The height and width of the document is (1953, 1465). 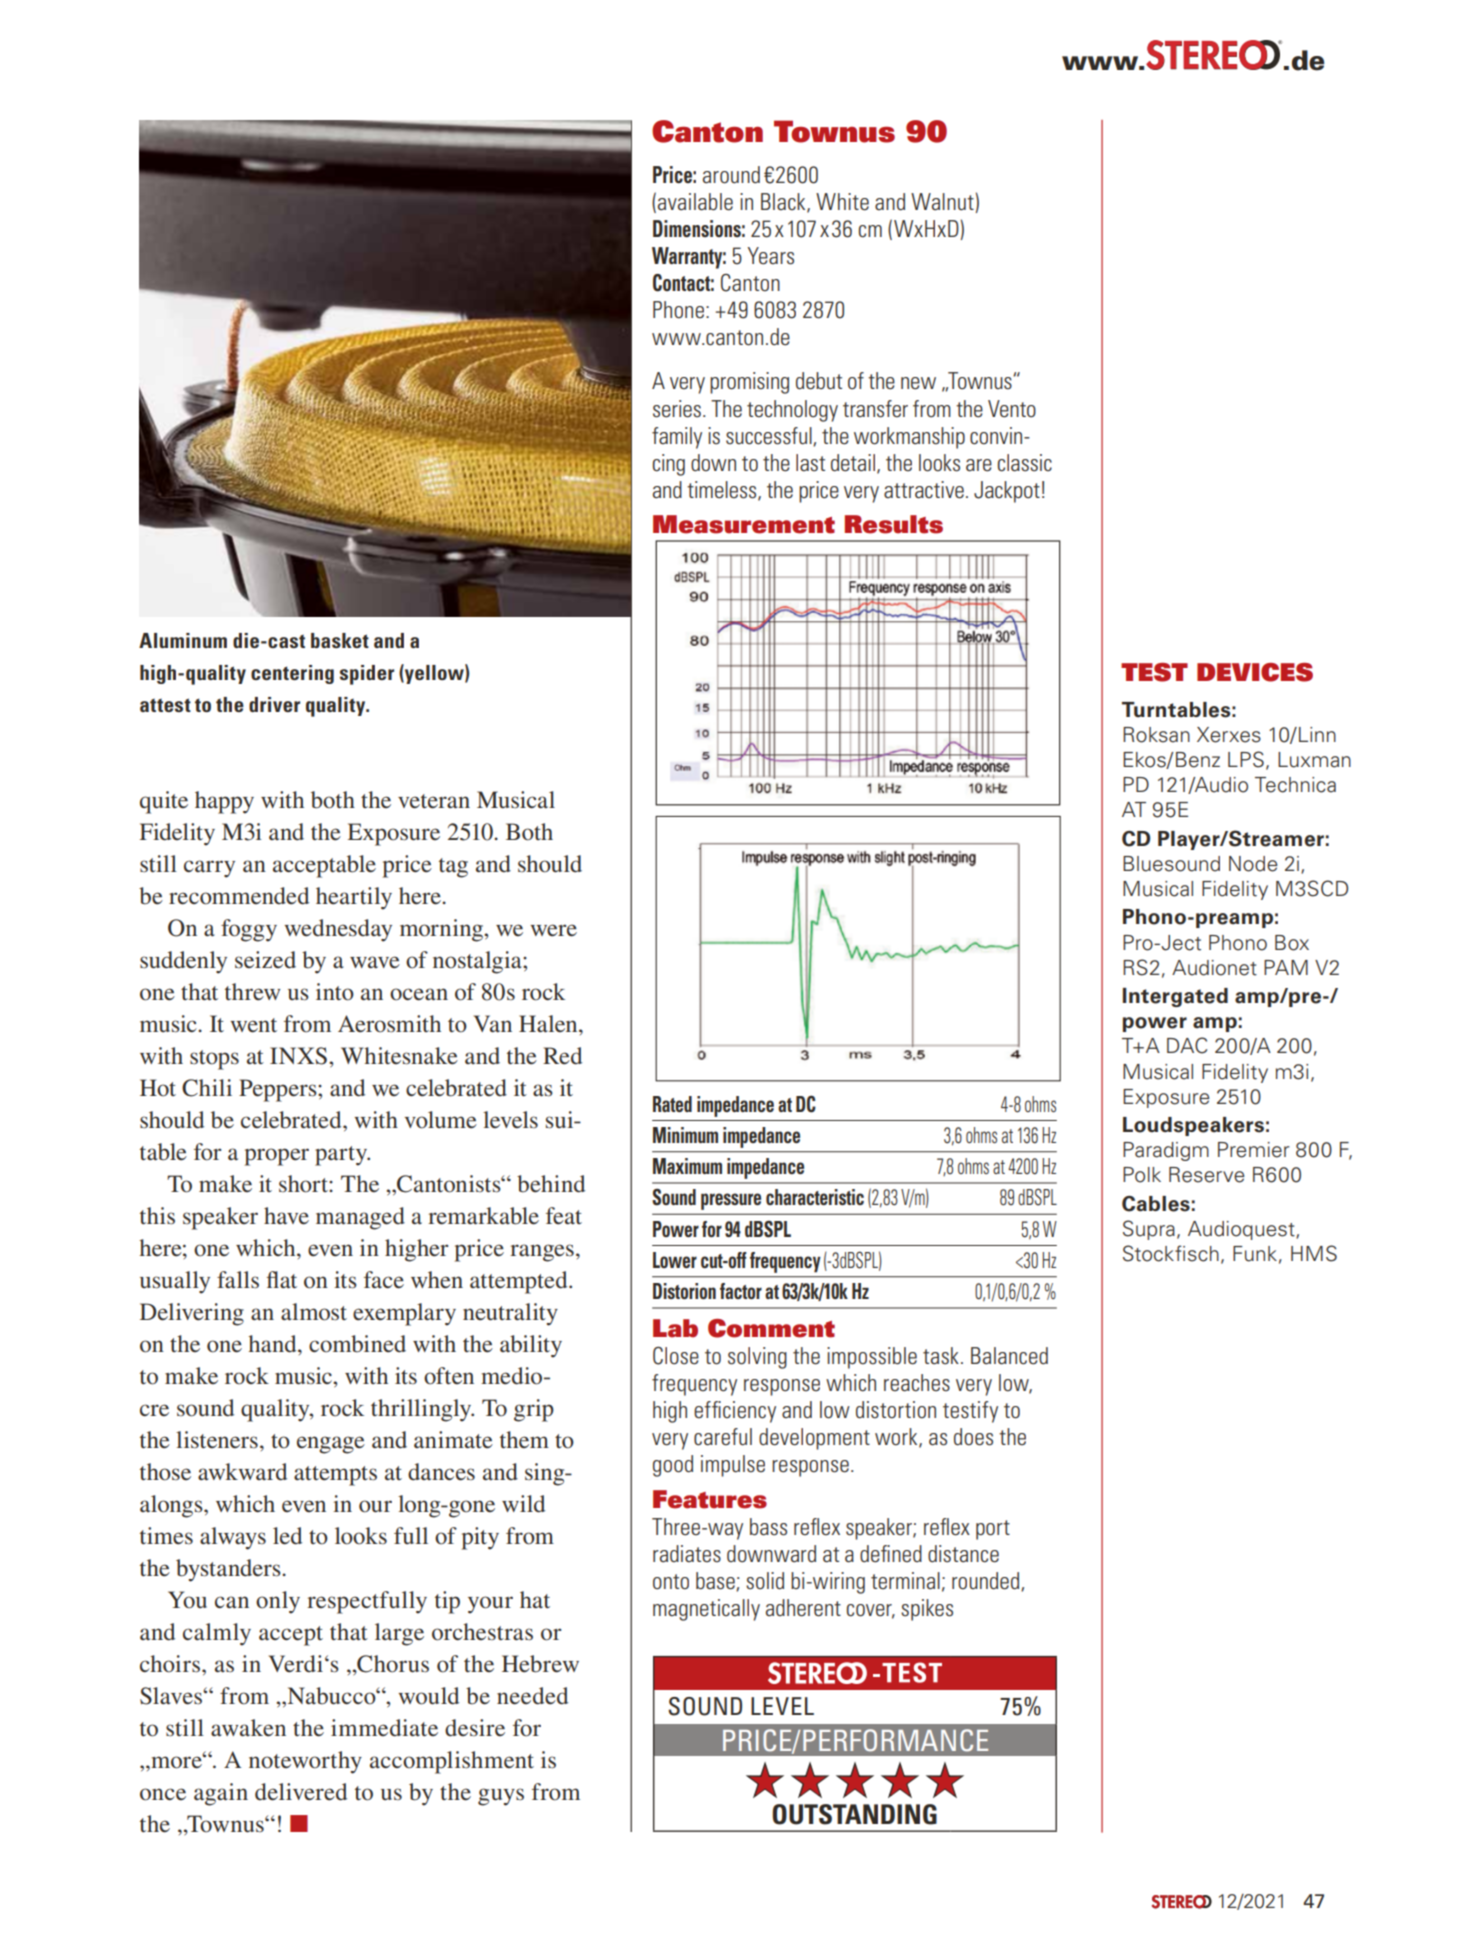 What do you see at coordinates (274, 704) in the document?
I see `driver` at bounding box center [274, 704].
